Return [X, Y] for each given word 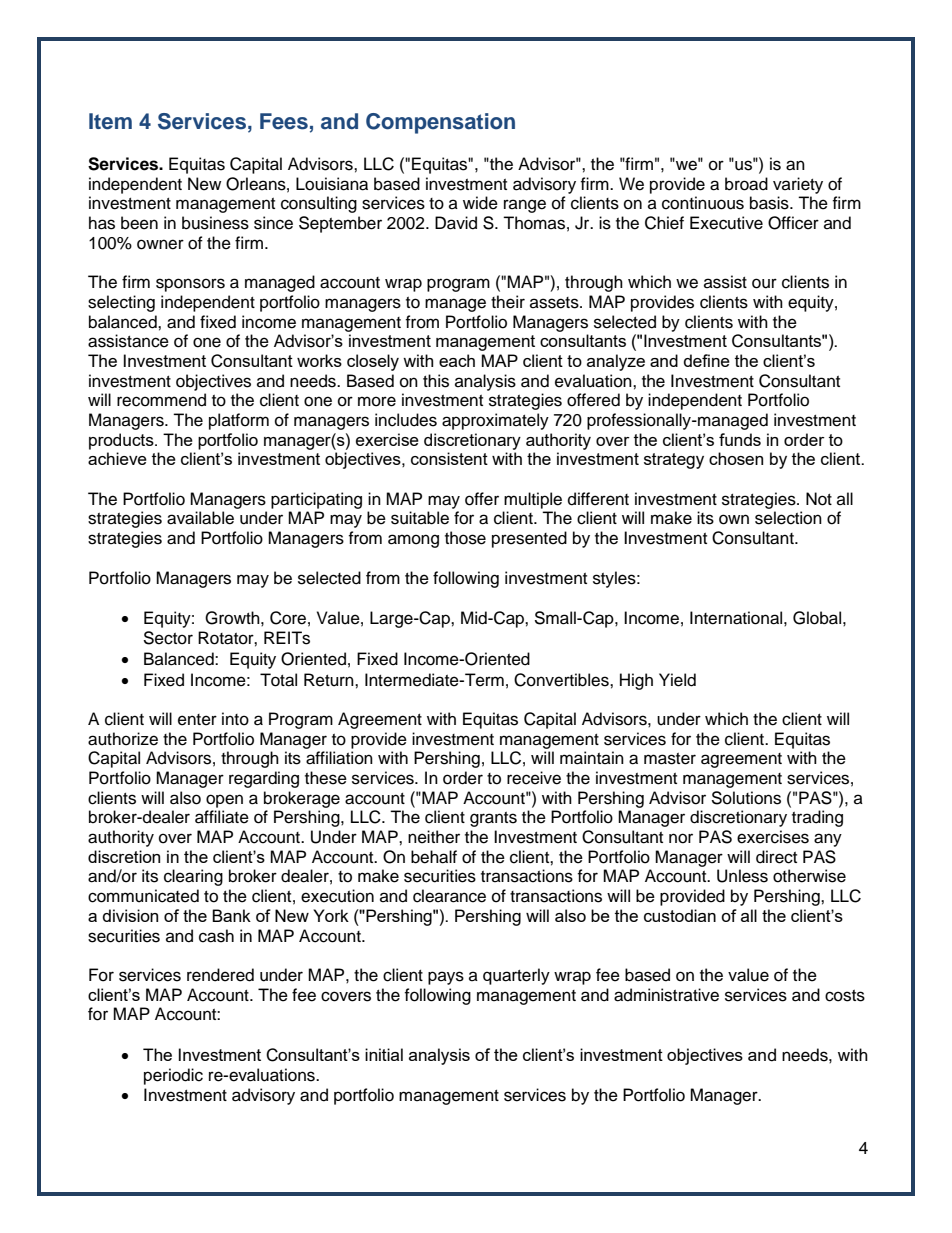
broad [746, 184]
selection [788, 518]
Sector [168, 638]
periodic [173, 1076]
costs [845, 996]
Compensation [440, 123]
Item [110, 121]
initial [384, 1054]
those [465, 538]
